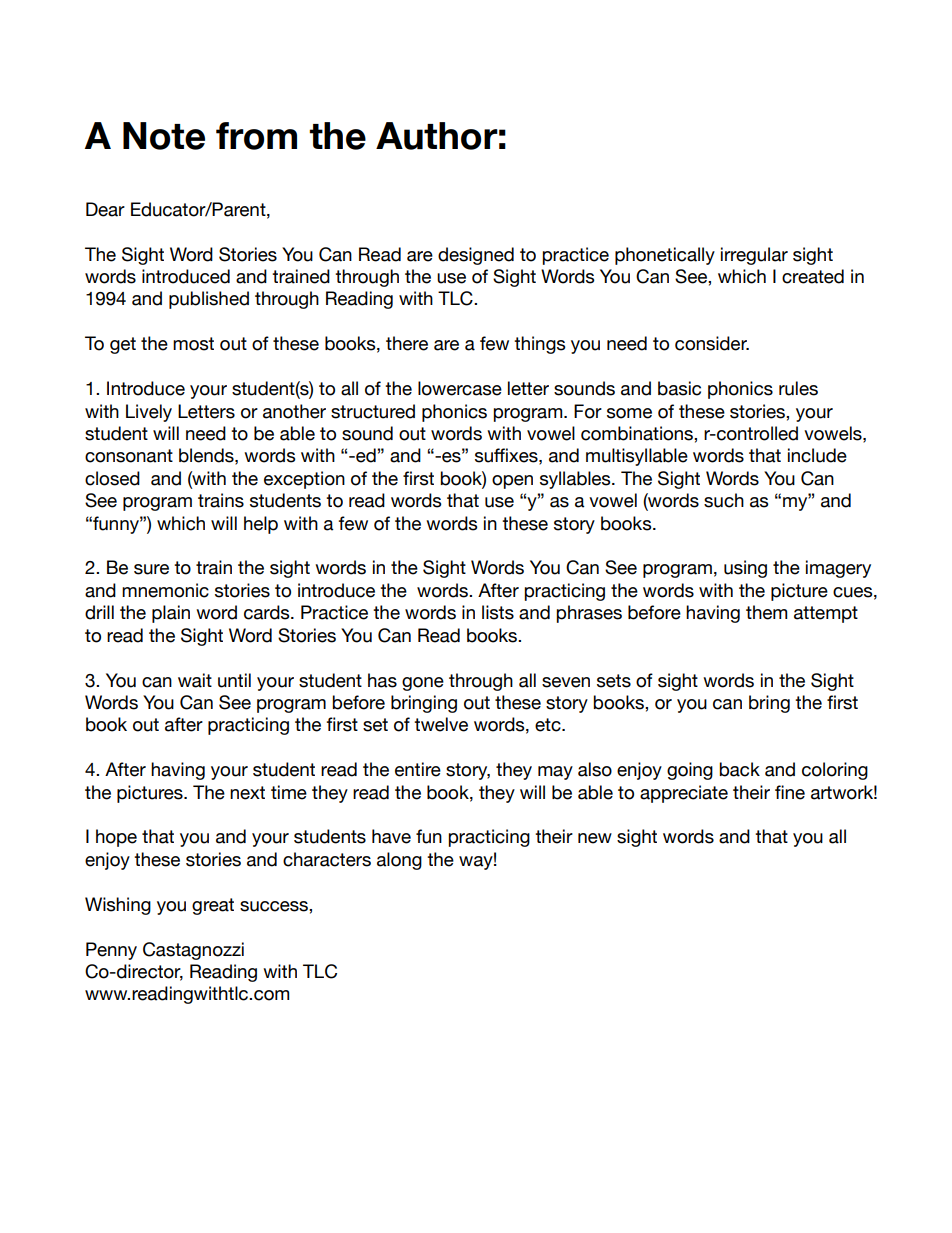  I want to click on published, so click(209, 300).
